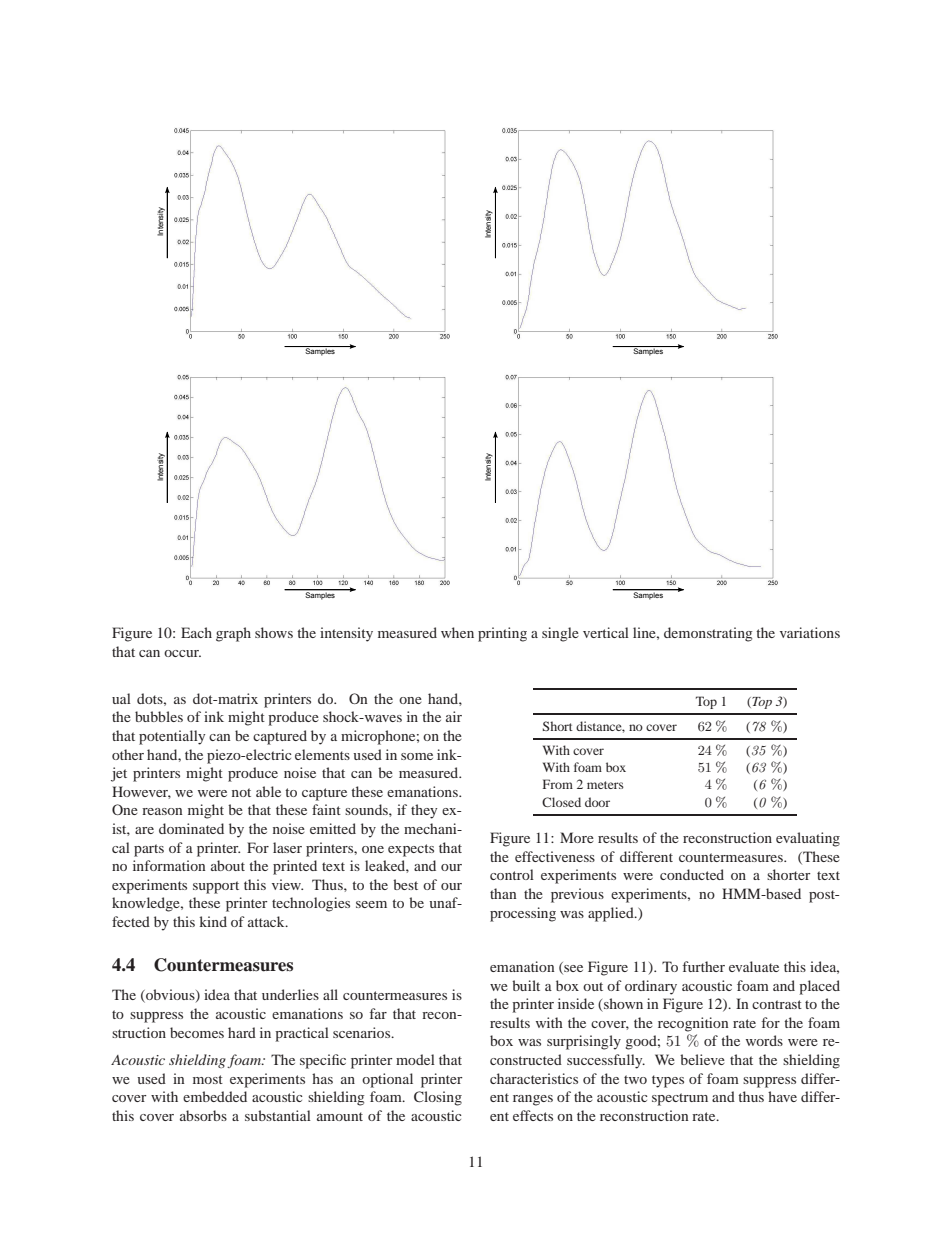 The height and width of the page is (1233, 952). What do you see at coordinates (424, 811) in the page?
I see `they` at bounding box center [424, 811].
